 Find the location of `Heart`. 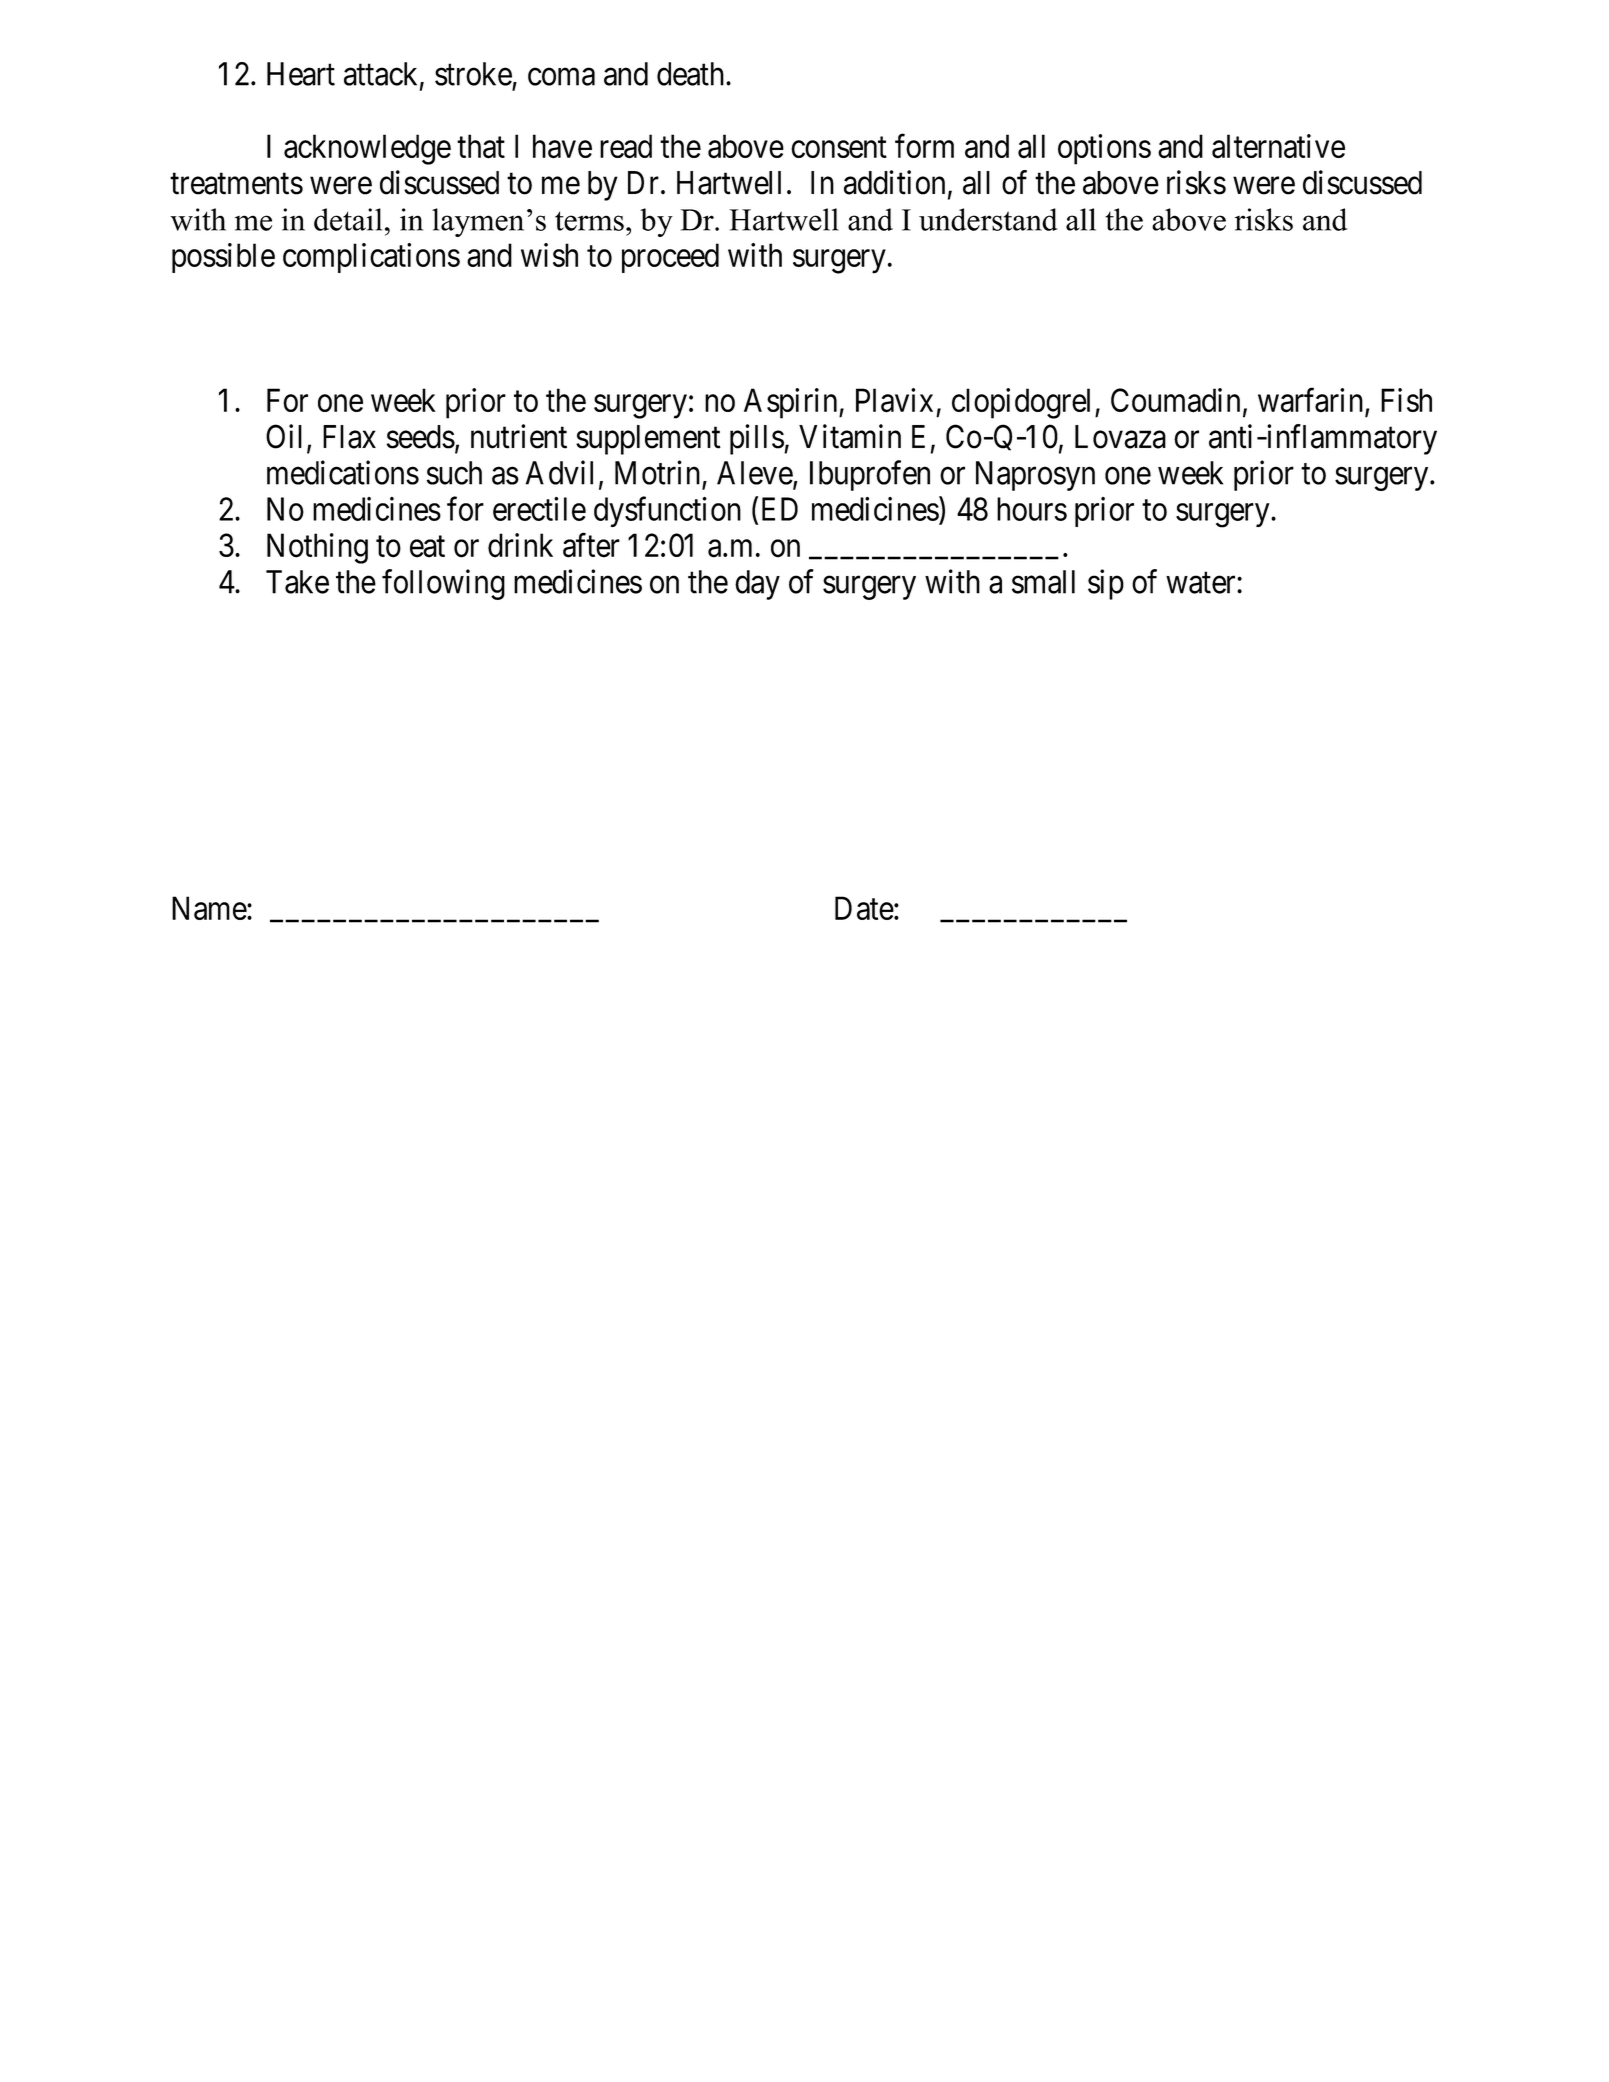

Heart is located at coordinates (301, 74).
